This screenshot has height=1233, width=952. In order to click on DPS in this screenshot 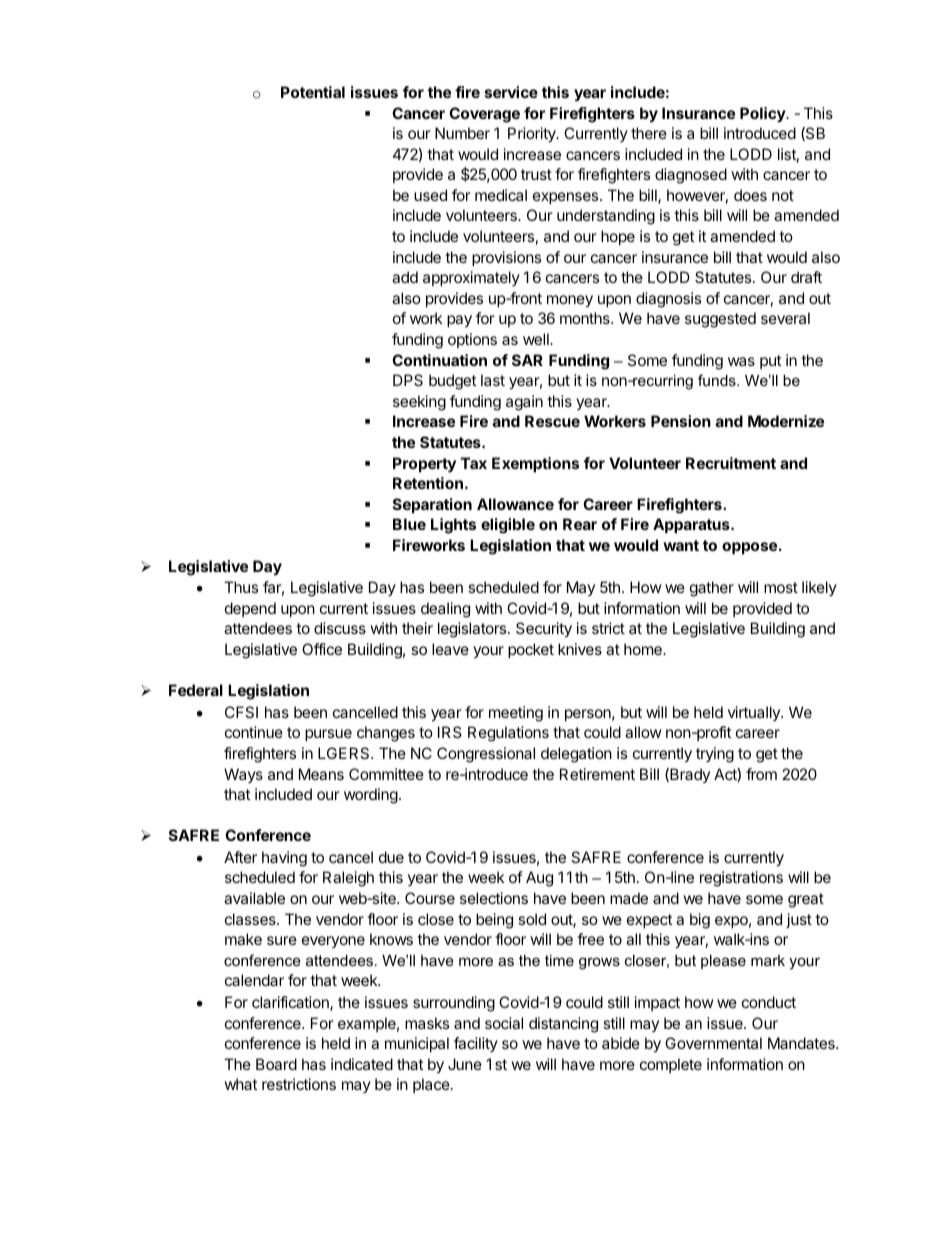, I will do `click(408, 380)`.
